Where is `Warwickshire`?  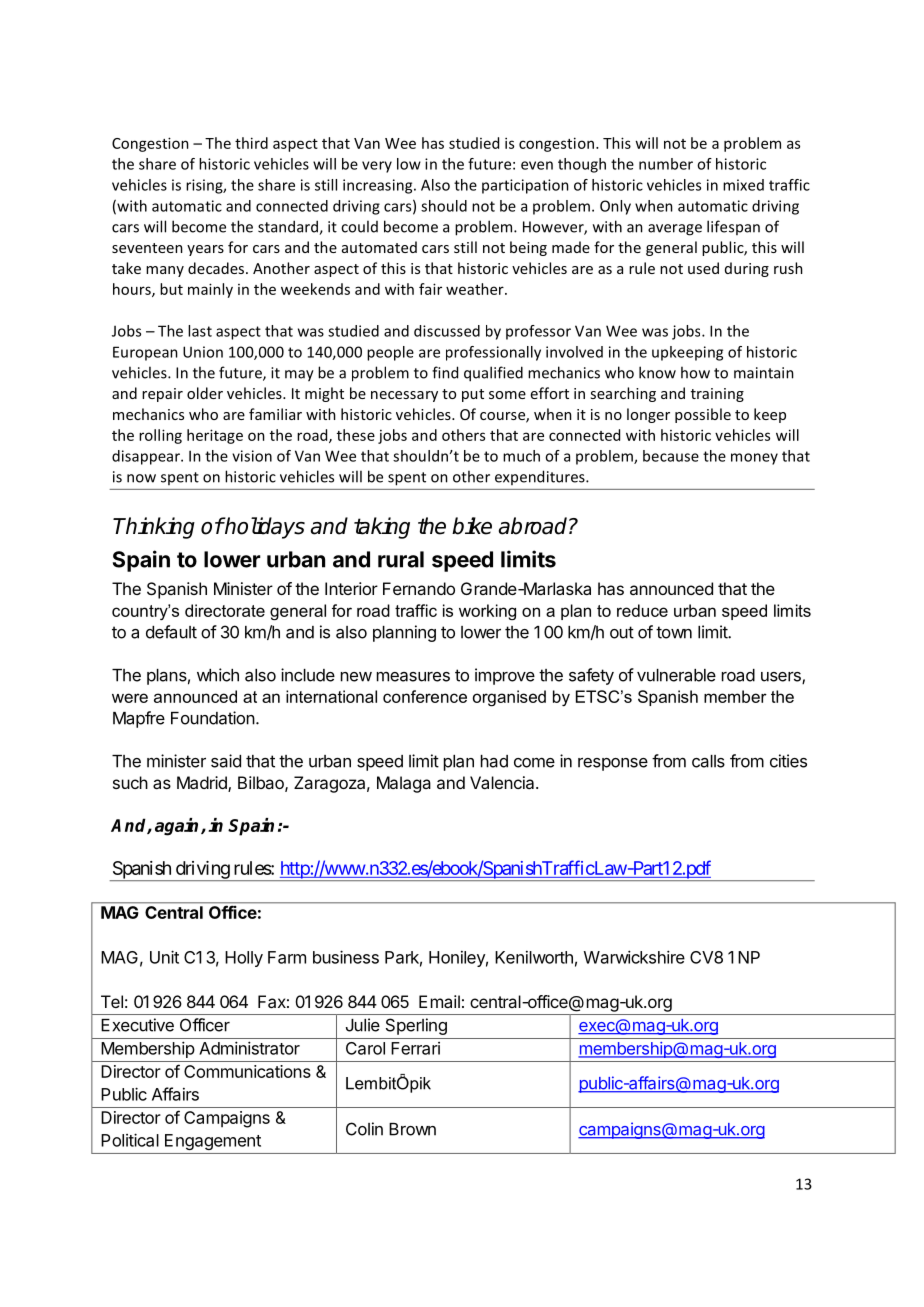 Warwickshire is located at coordinates (634, 957).
